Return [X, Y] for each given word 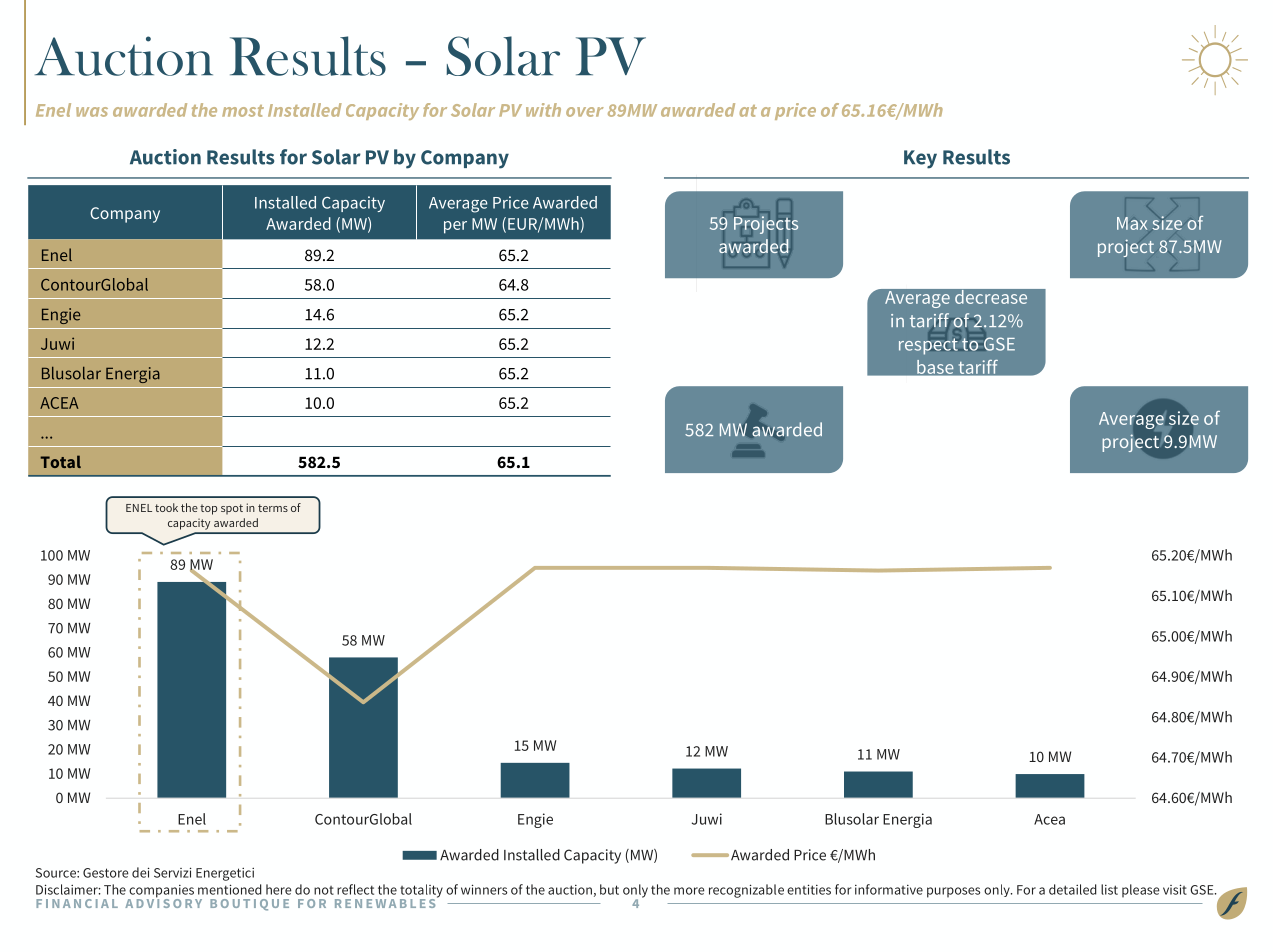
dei [140, 872]
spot [232, 509]
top [208, 509]
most [243, 111]
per [455, 227]
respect [929, 345]
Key [920, 159]
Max [1132, 223]
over [585, 112]
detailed [1073, 889]
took [166, 507]
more [689, 891]
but [609, 889]
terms [273, 508]
